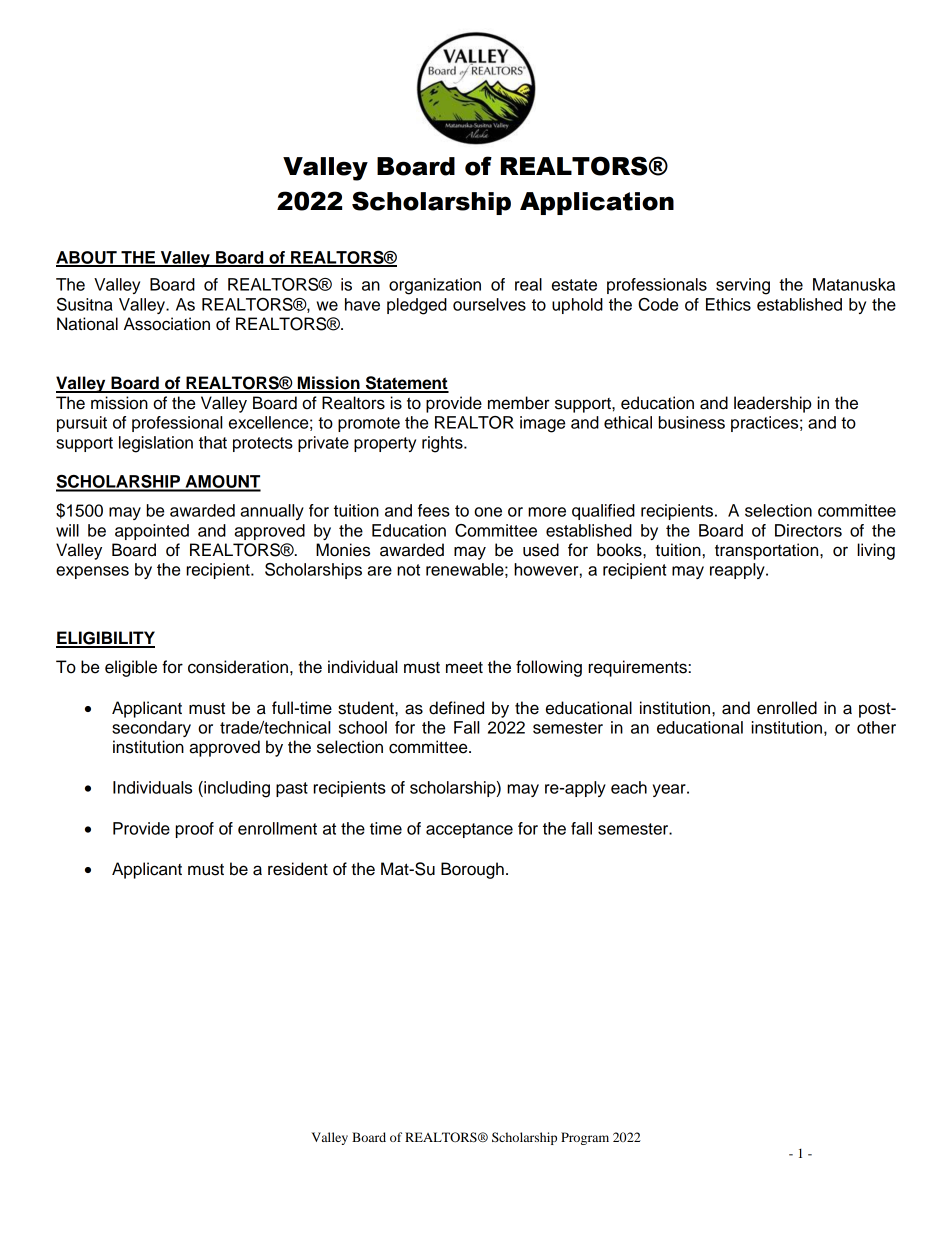 Image resolution: width=952 pixels, height=1233 pixels. I want to click on serving, so click(743, 286).
